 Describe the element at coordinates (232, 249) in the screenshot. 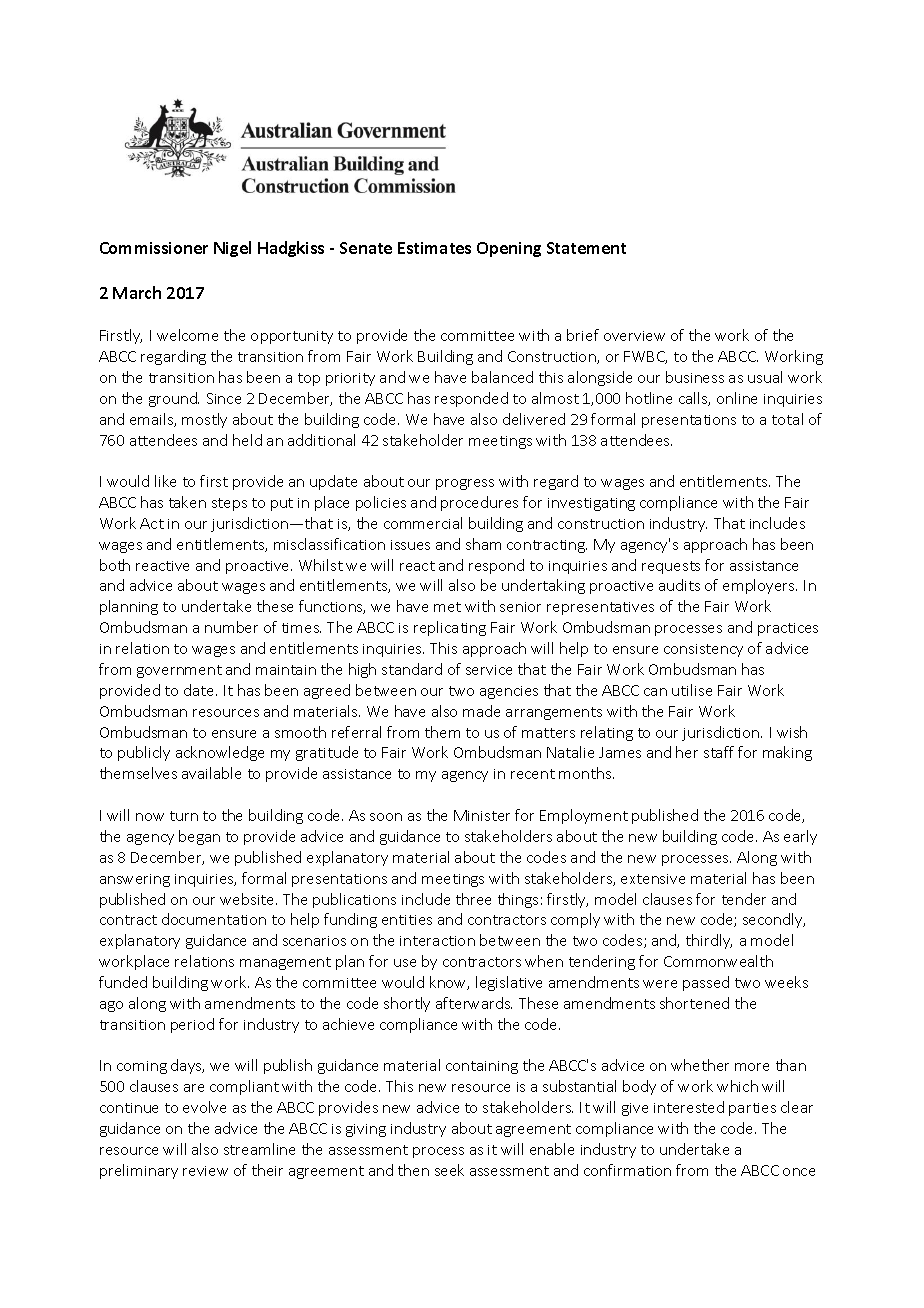

I see `Nigel` at that location.
